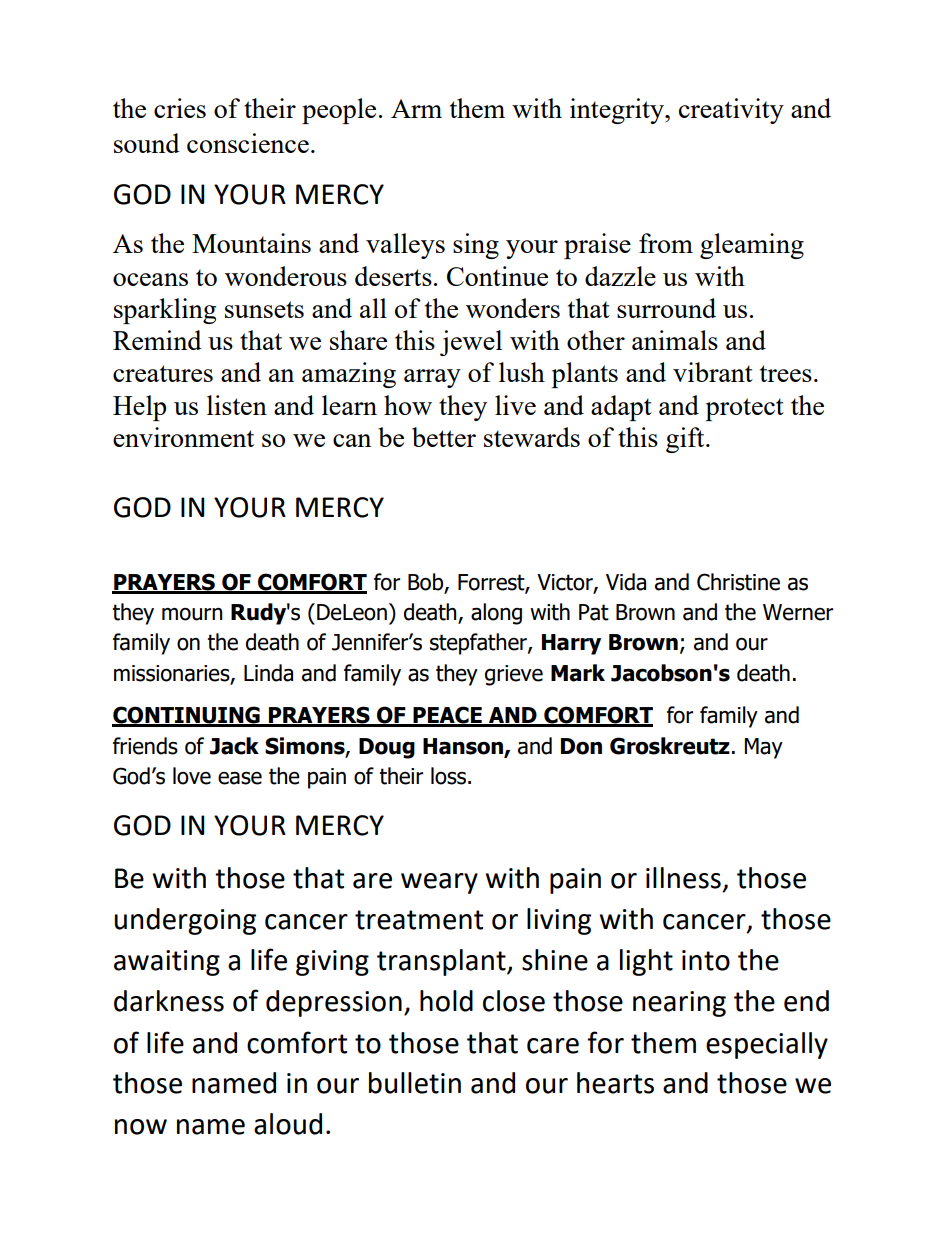 The width and height of the page is (952, 1233). I want to click on loss, so click(448, 776).
